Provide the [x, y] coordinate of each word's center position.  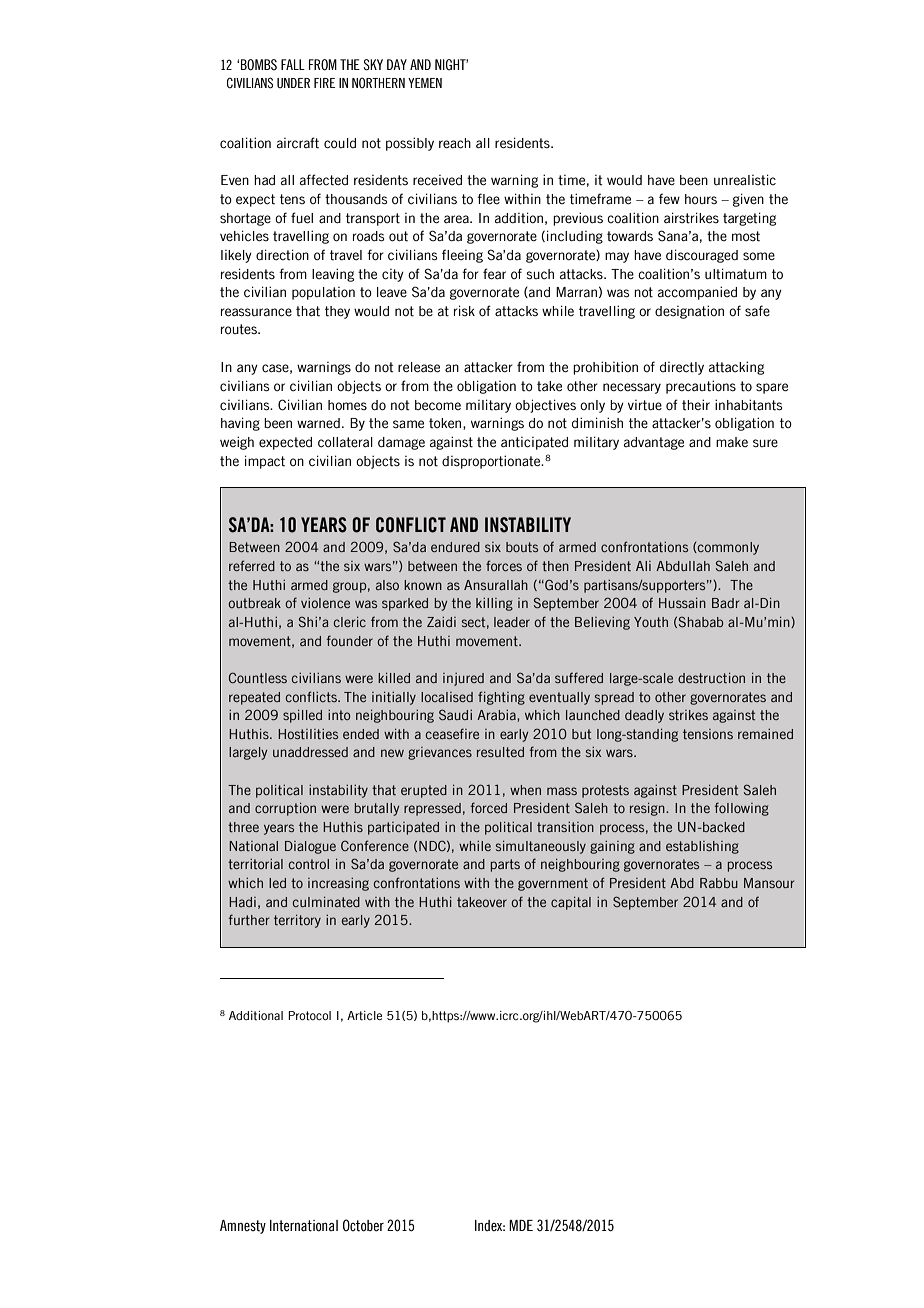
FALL [293, 64]
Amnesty [243, 1227]
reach [455, 143]
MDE [521, 1225]
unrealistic [745, 180]
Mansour [769, 883]
